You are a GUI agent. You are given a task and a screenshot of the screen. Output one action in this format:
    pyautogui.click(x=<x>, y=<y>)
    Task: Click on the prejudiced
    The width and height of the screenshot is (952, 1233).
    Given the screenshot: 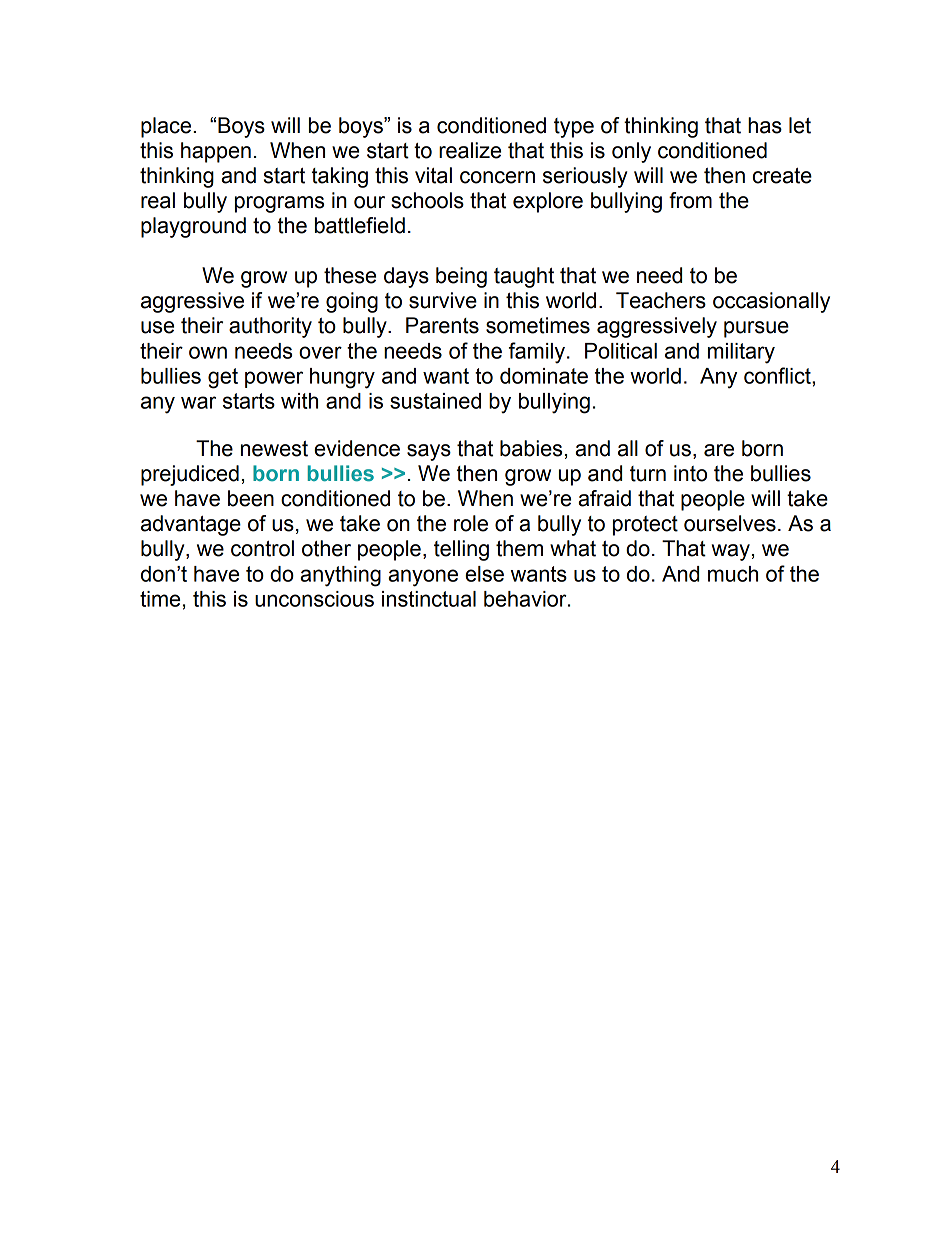 What is the action you would take?
    pyautogui.click(x=190, y=475)
